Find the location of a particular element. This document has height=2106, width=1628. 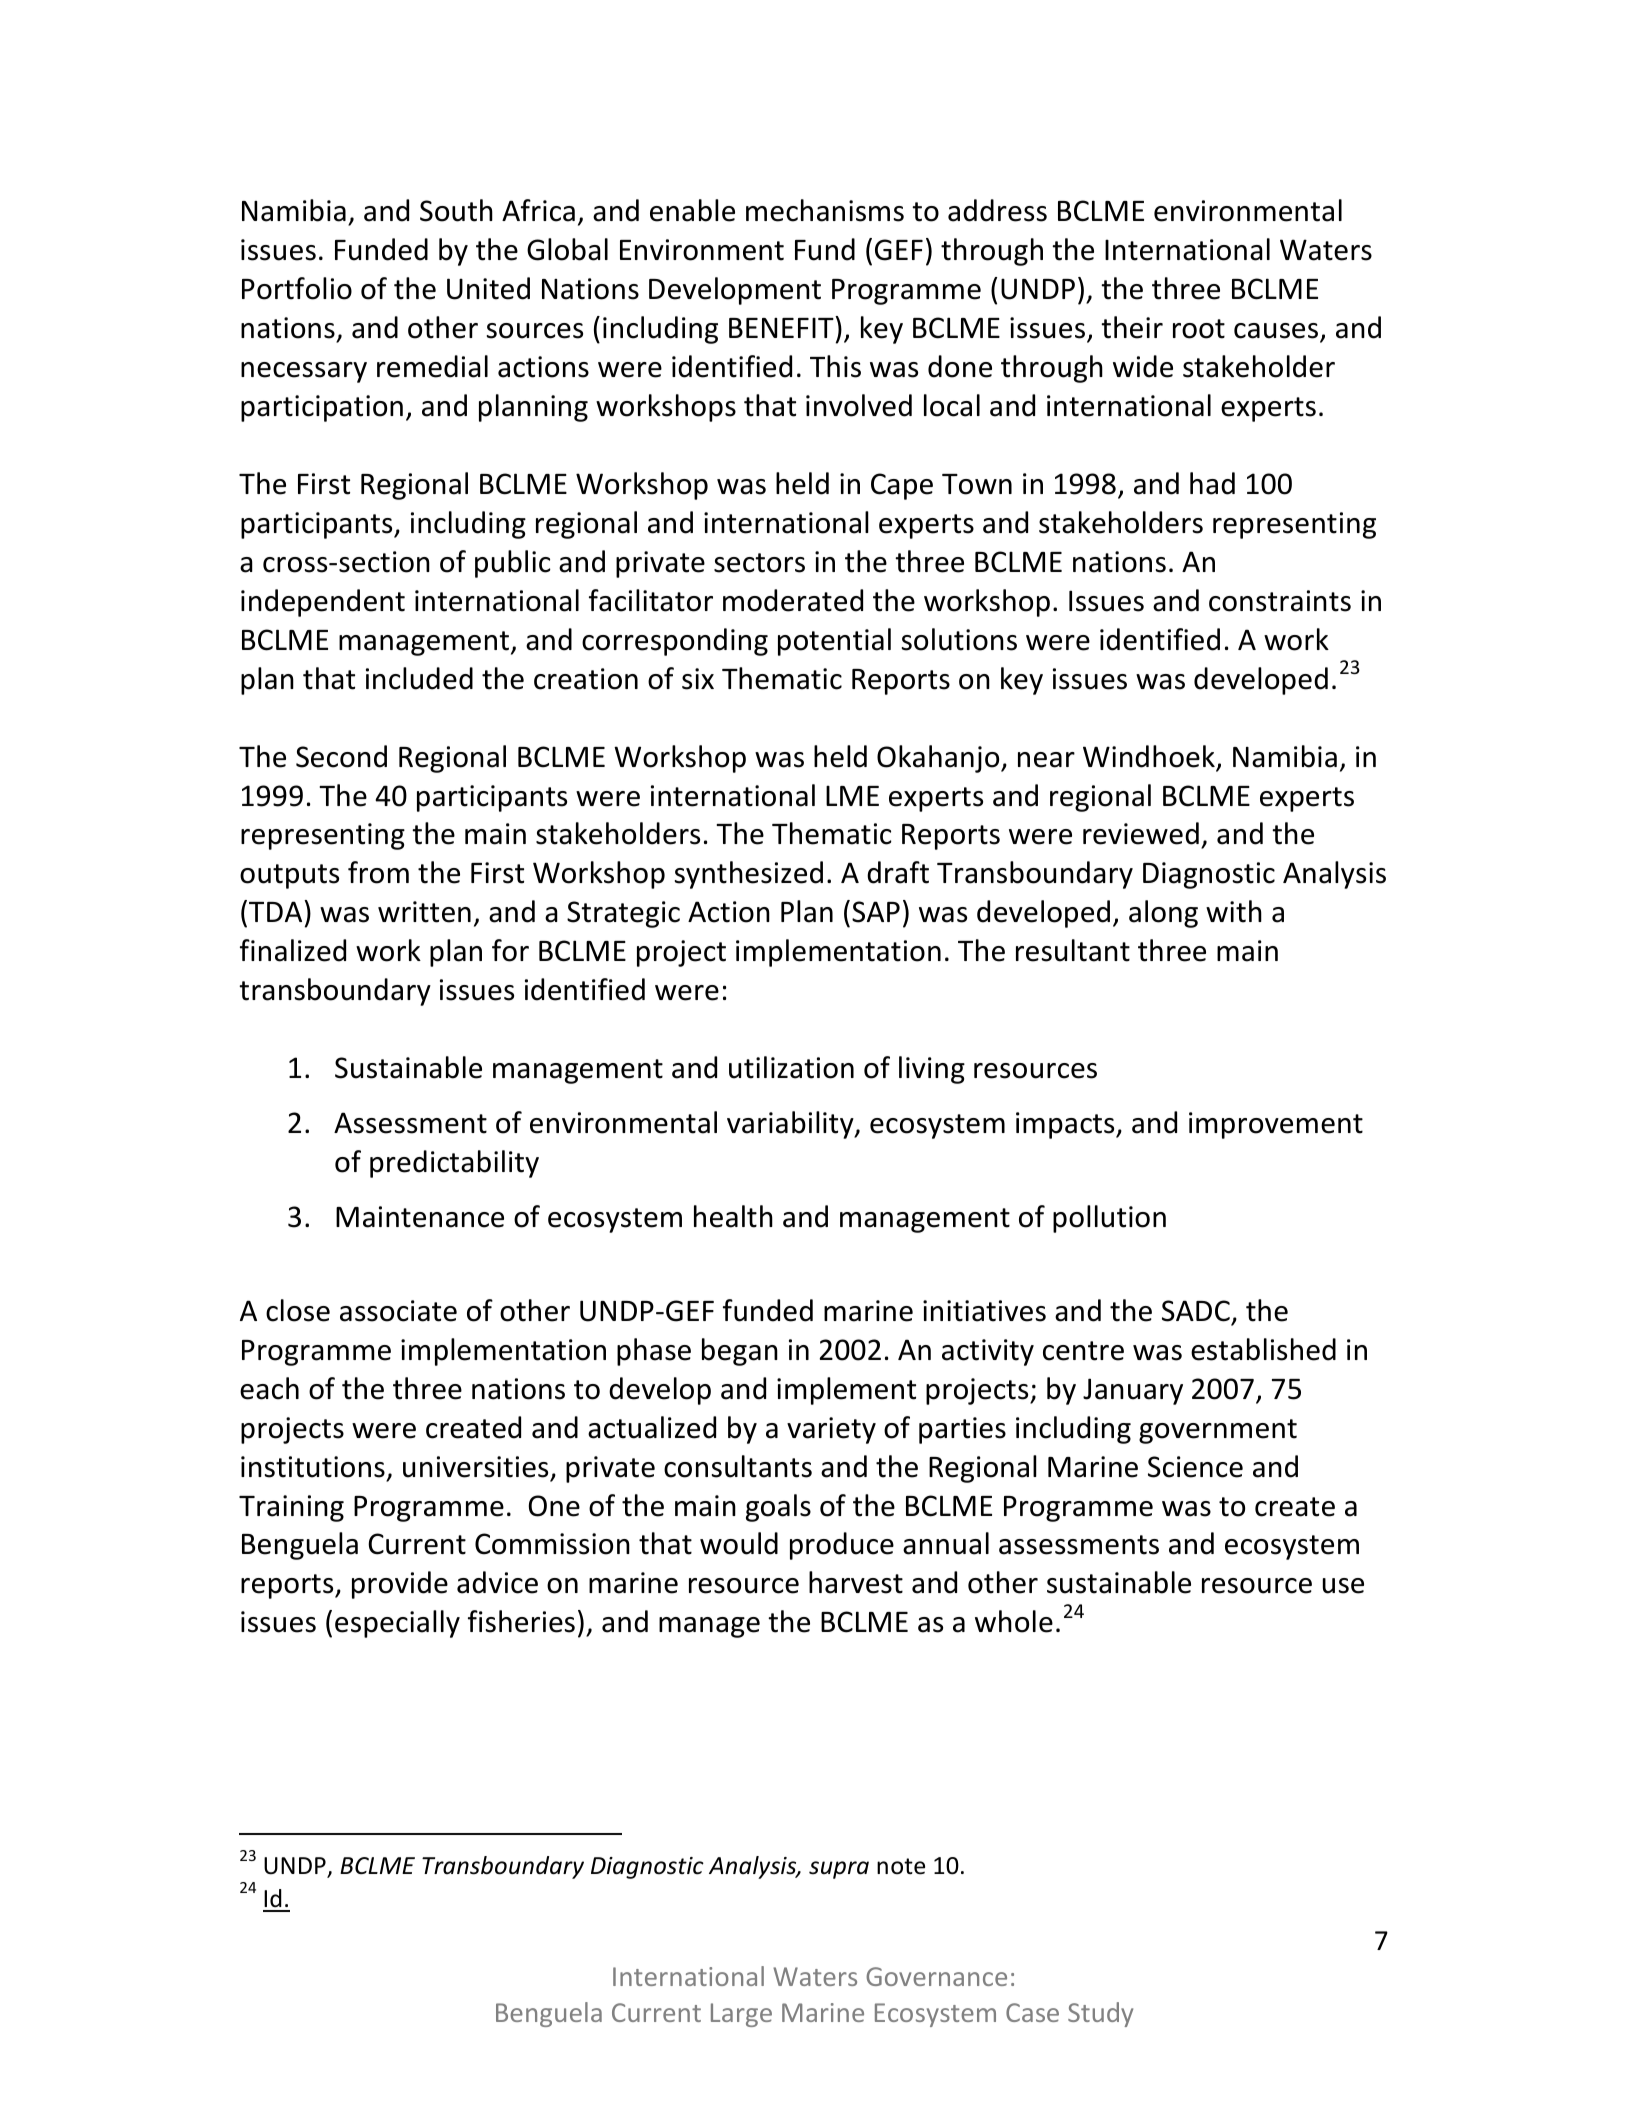

synthesized is located at coordinates (749, 875).
